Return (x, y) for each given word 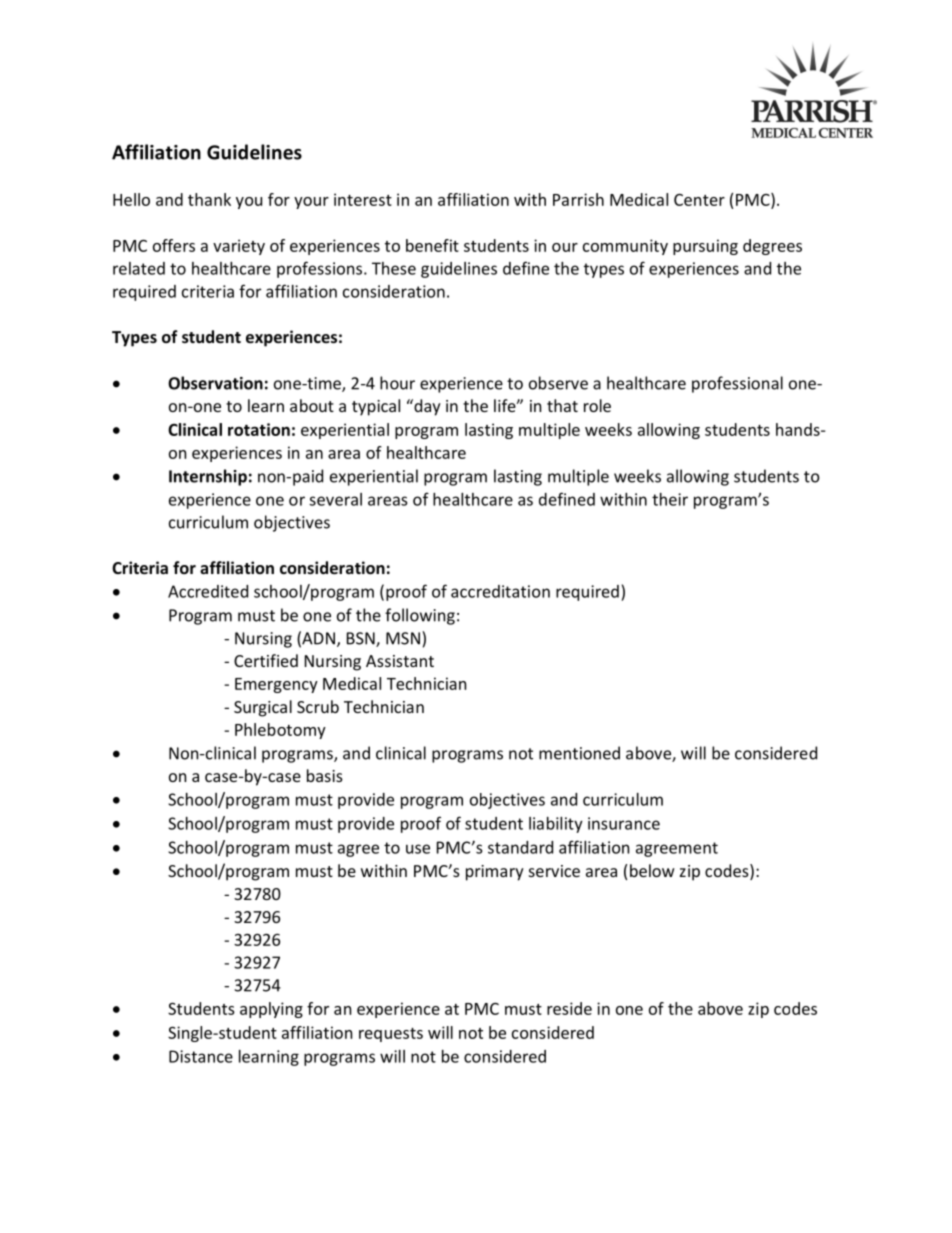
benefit (432, 245)
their (670, 499)
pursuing (705, 247)
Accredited (208, 591)
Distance (201, 1056)
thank (209, 199)
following (420, 616)
